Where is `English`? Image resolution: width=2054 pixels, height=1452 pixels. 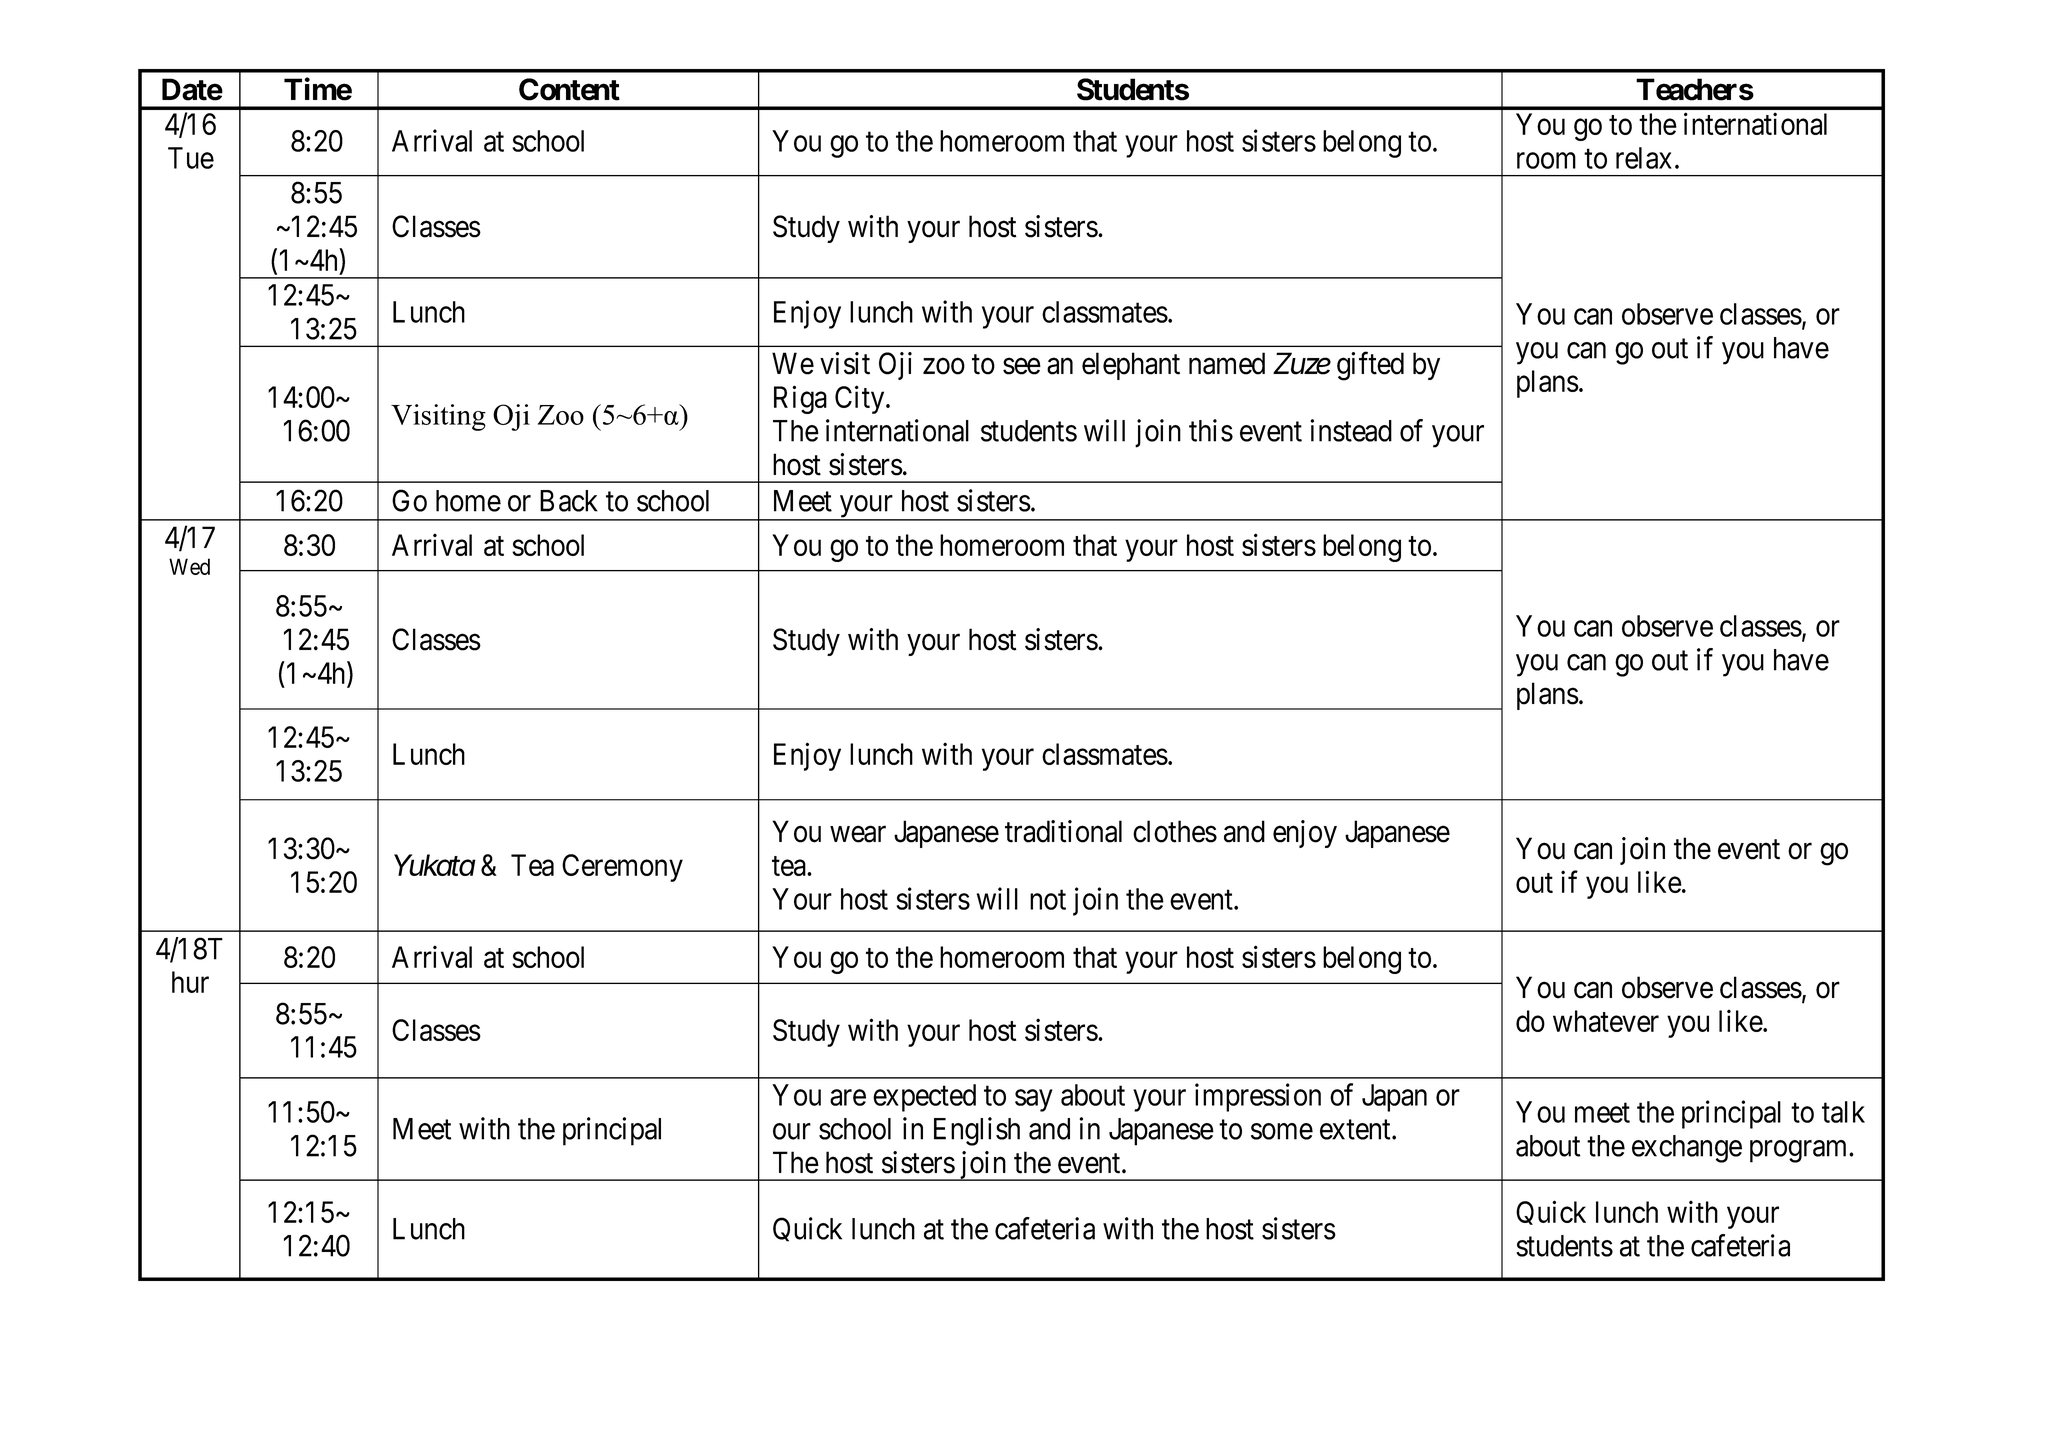 English is located at coordinates (977, 1131).
